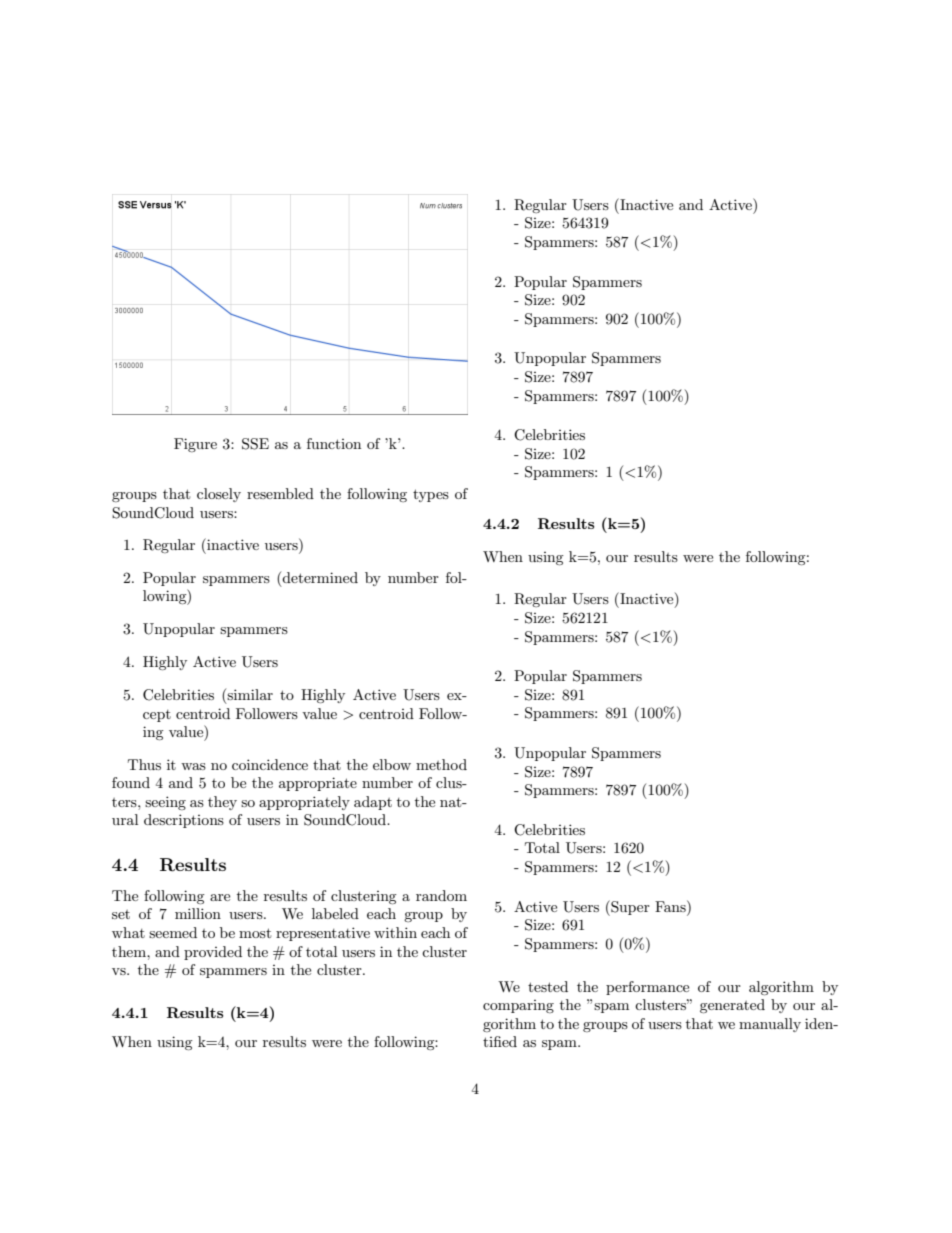 Image resolution: width=952 pixels, height=1233 pixels. I want to click on provided, so click(213, 953).
